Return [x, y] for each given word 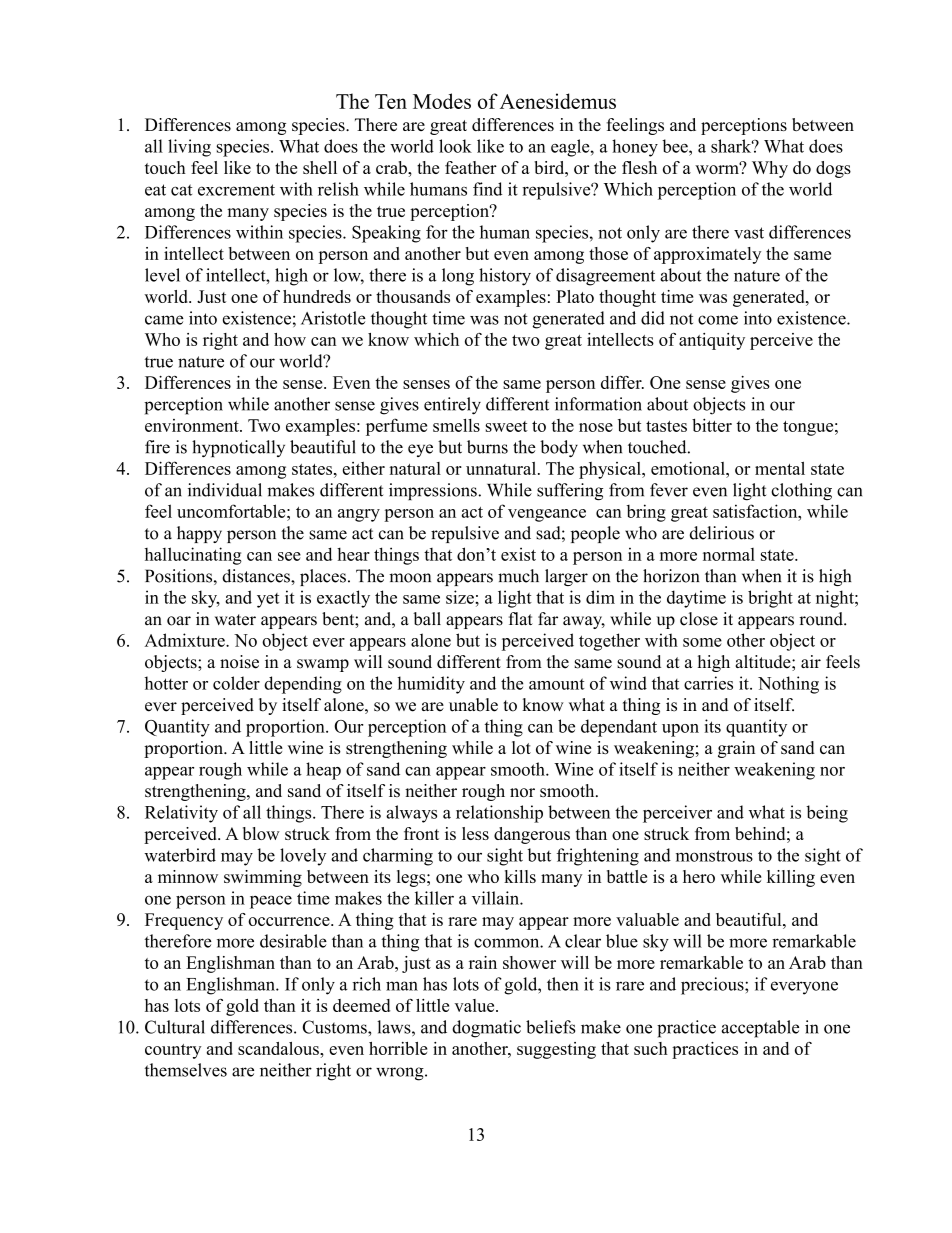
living [189, 148]
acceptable [760, 1029]
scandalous [279, 1048]
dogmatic [486, 1029]
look [455, 146]
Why [770, 169]
